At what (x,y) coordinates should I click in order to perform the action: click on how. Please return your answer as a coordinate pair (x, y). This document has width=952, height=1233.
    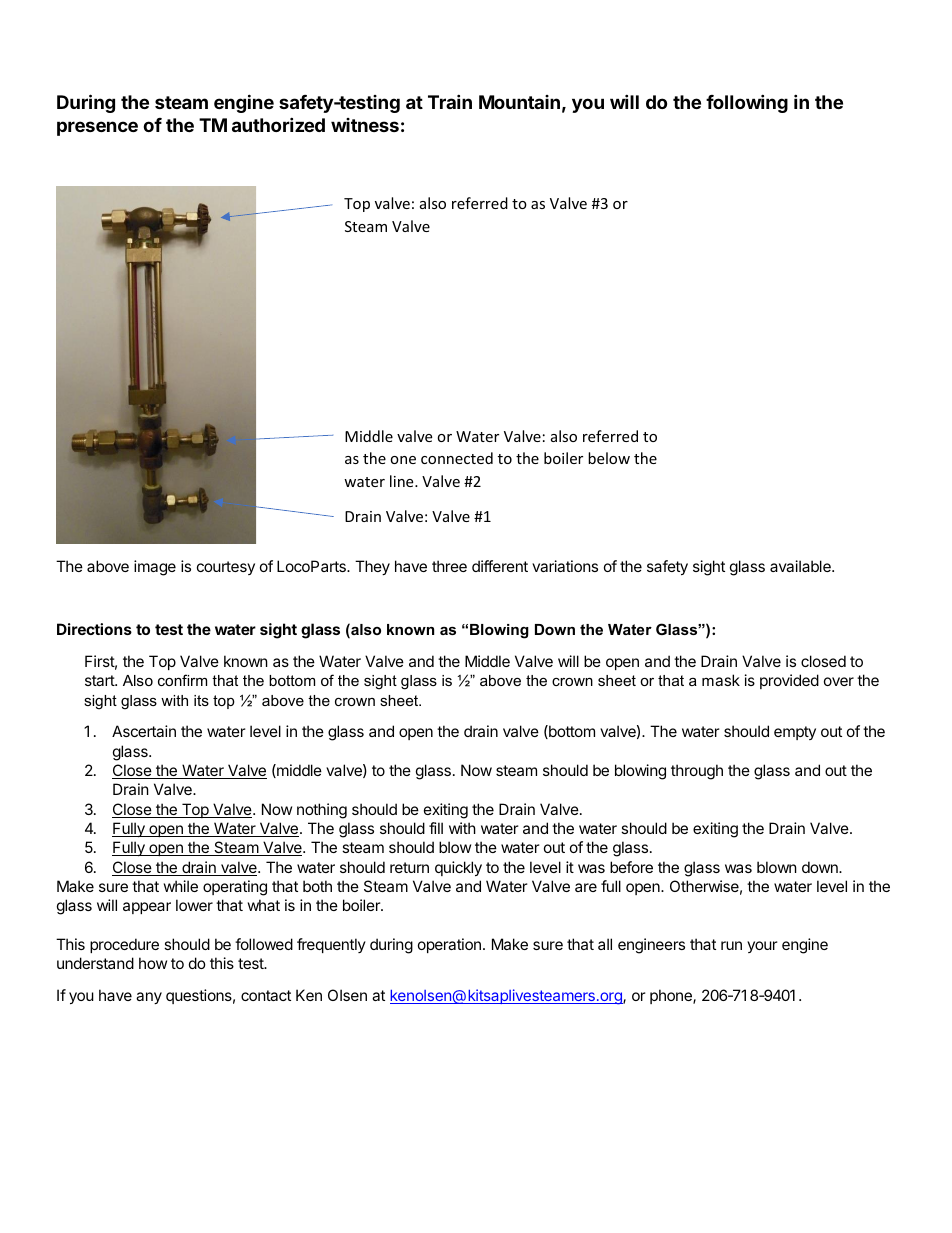
    Looking at the image, I should click on (153, 963).
